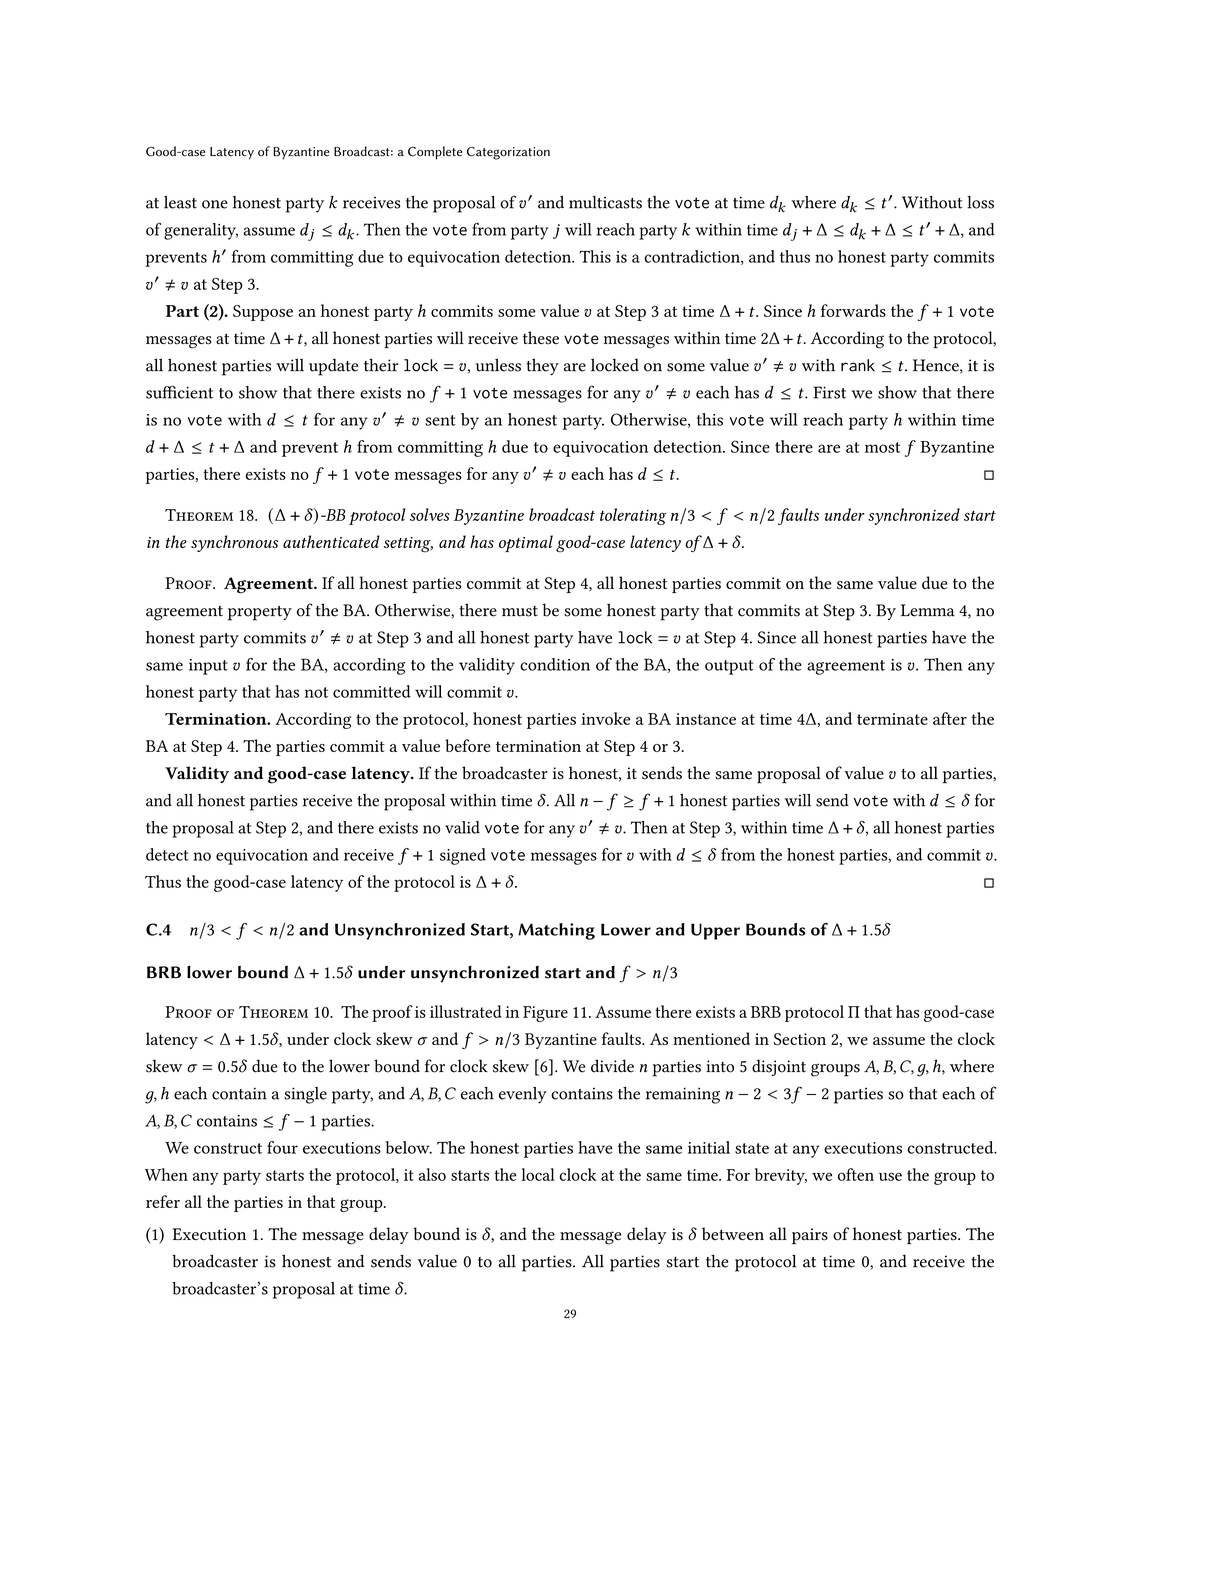  Describe the element at coordinates (234, 543) in the page. I see `synchronous` at that location.
